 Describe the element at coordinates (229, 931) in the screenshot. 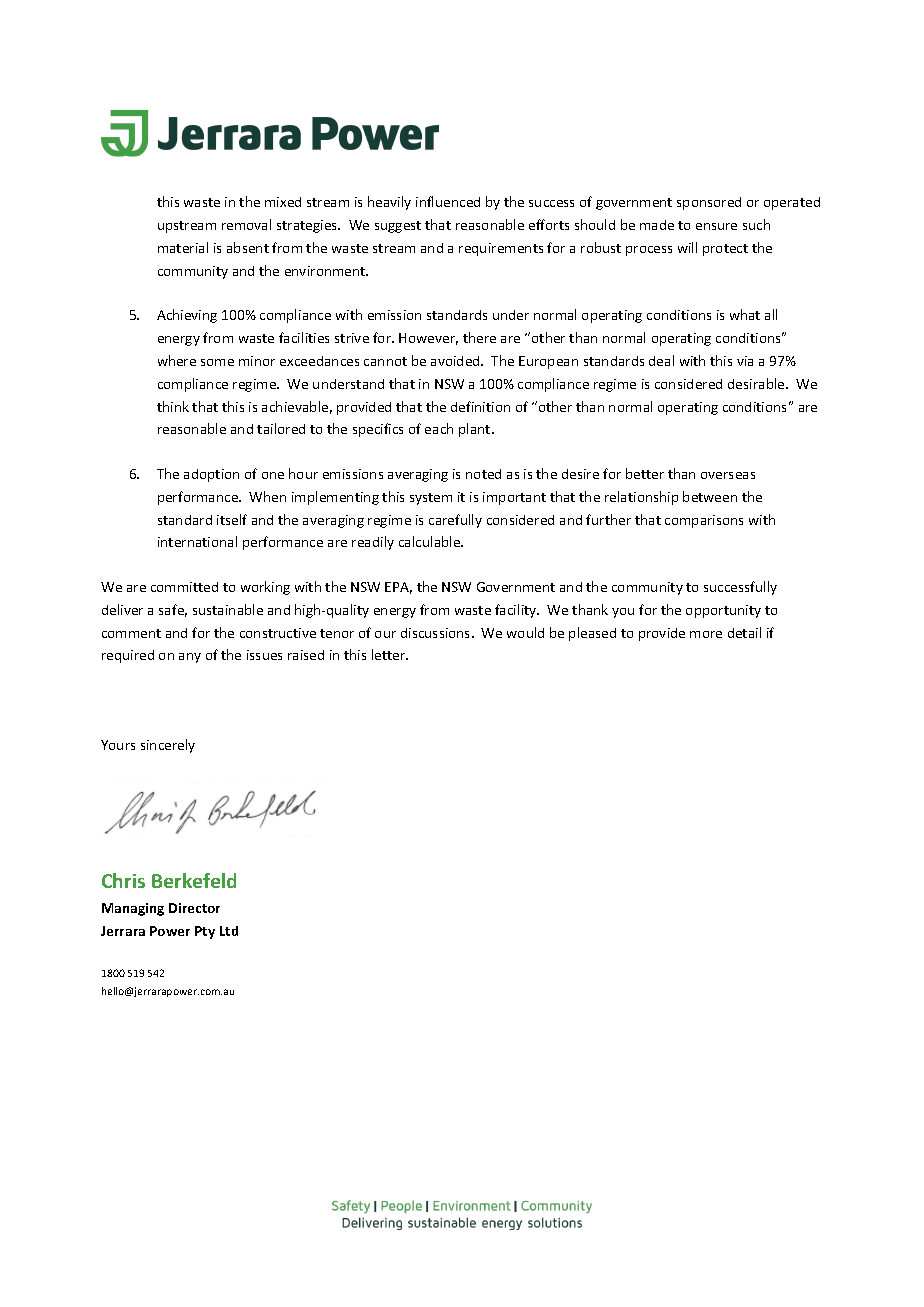

I see `Ltd` at that location.
